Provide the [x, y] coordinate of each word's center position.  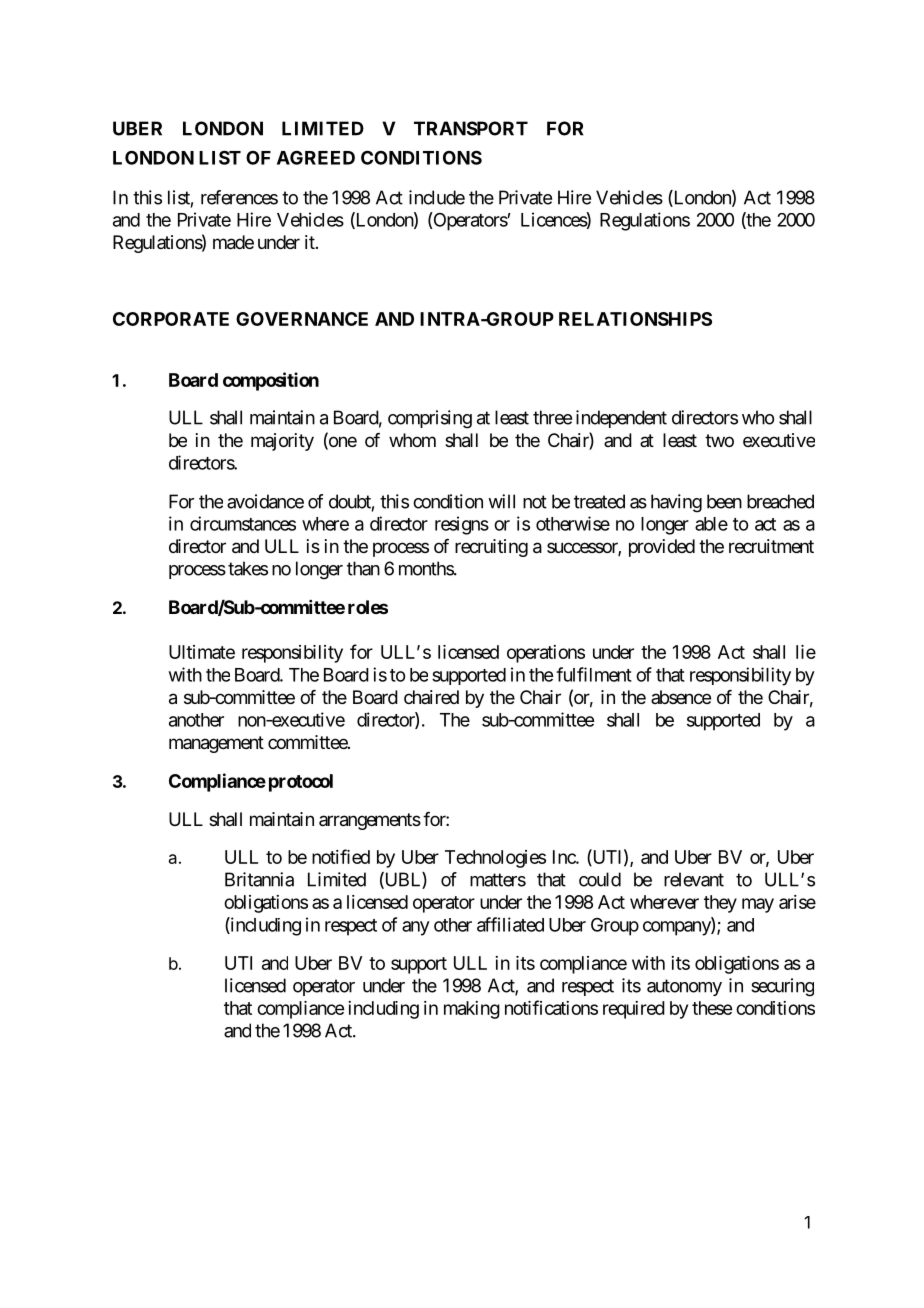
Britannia [259, 879]
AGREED [316, 157]
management [216, 744]
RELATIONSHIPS [635, 319]
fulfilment [594, 674]
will [501, 501]
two [719, 440]
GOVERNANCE [302, 319]
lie [806, 652]
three [552, 417]
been [724, 501]
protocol [301, 783]
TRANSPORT [471, 128]
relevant [694, 879]
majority [282, 442]
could [600, 879]
